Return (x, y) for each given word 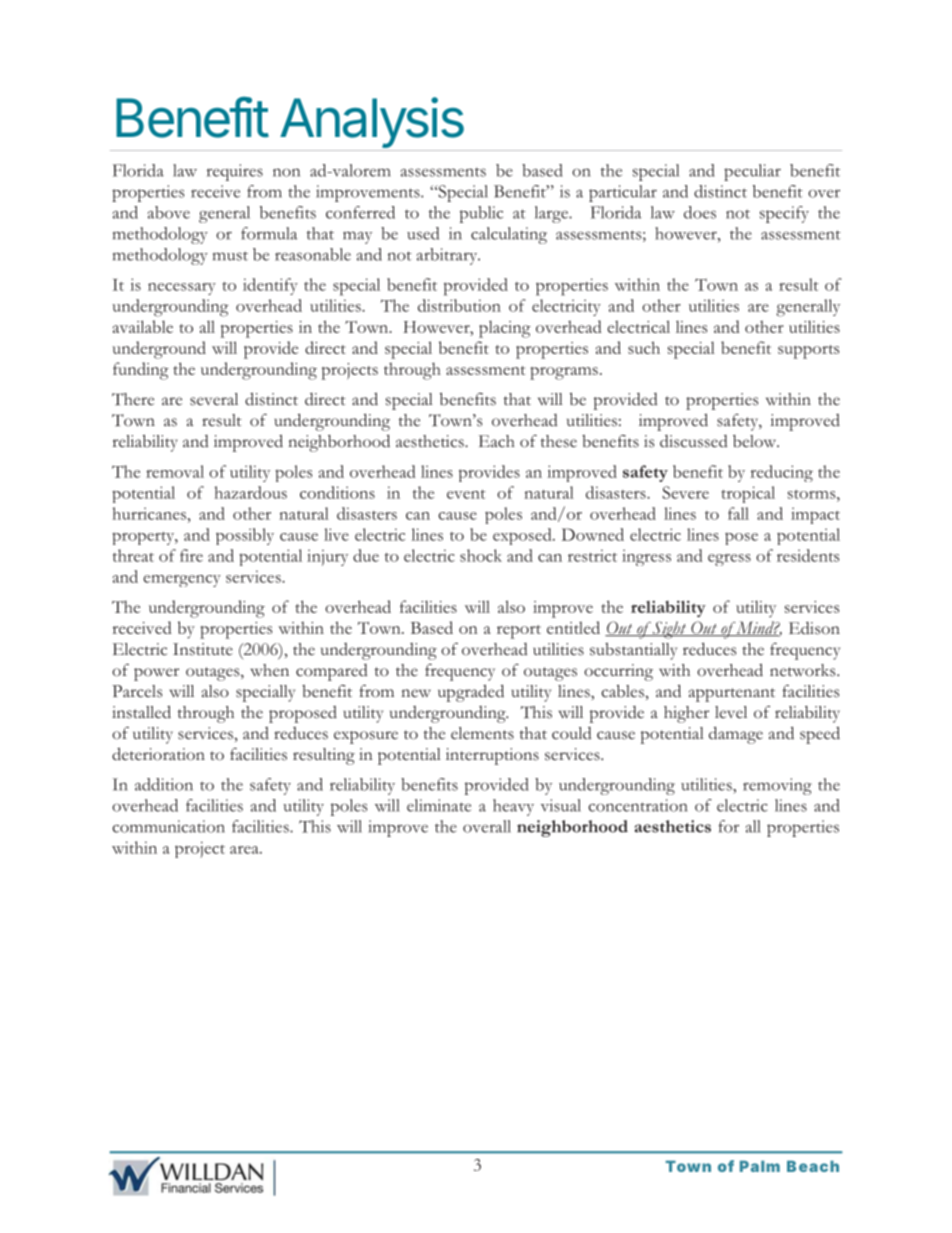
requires (235, 172)
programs (564, 373)
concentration (637, 805)
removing (777, 786)
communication (168, 826)
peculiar (752, 172)
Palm (760, 1166)
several (214, 399)
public (481, 214)
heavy (513, 807)
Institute (203, 649)
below (756, 441)
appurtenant (732, 695)
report (519, 632)
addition (164, 784)
